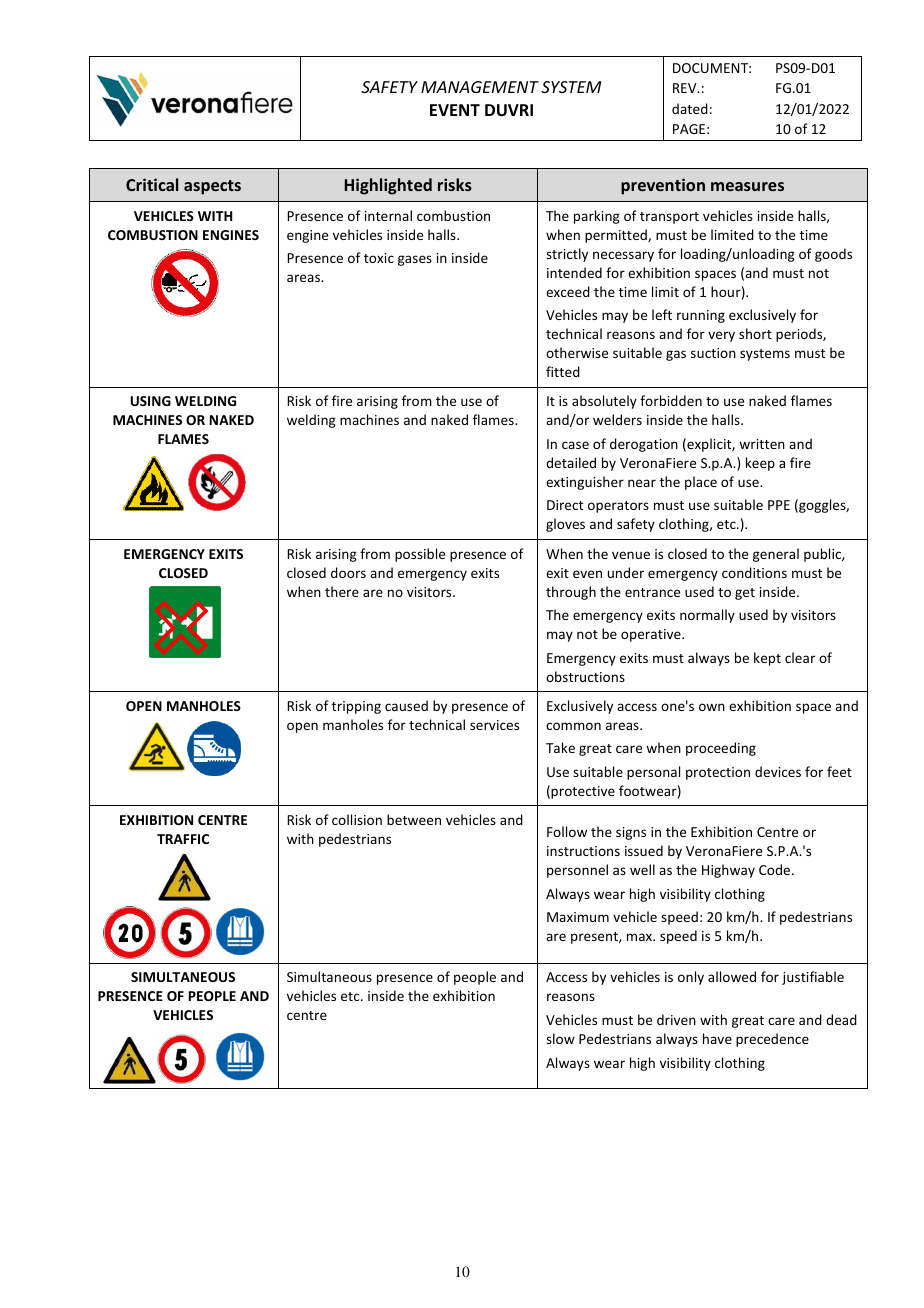 The height and width of the screenshot is (1308, 924). What do you see at coordinates (348, 572) in the screenshot?
I see `doors` at bounding box center [348, 572].
